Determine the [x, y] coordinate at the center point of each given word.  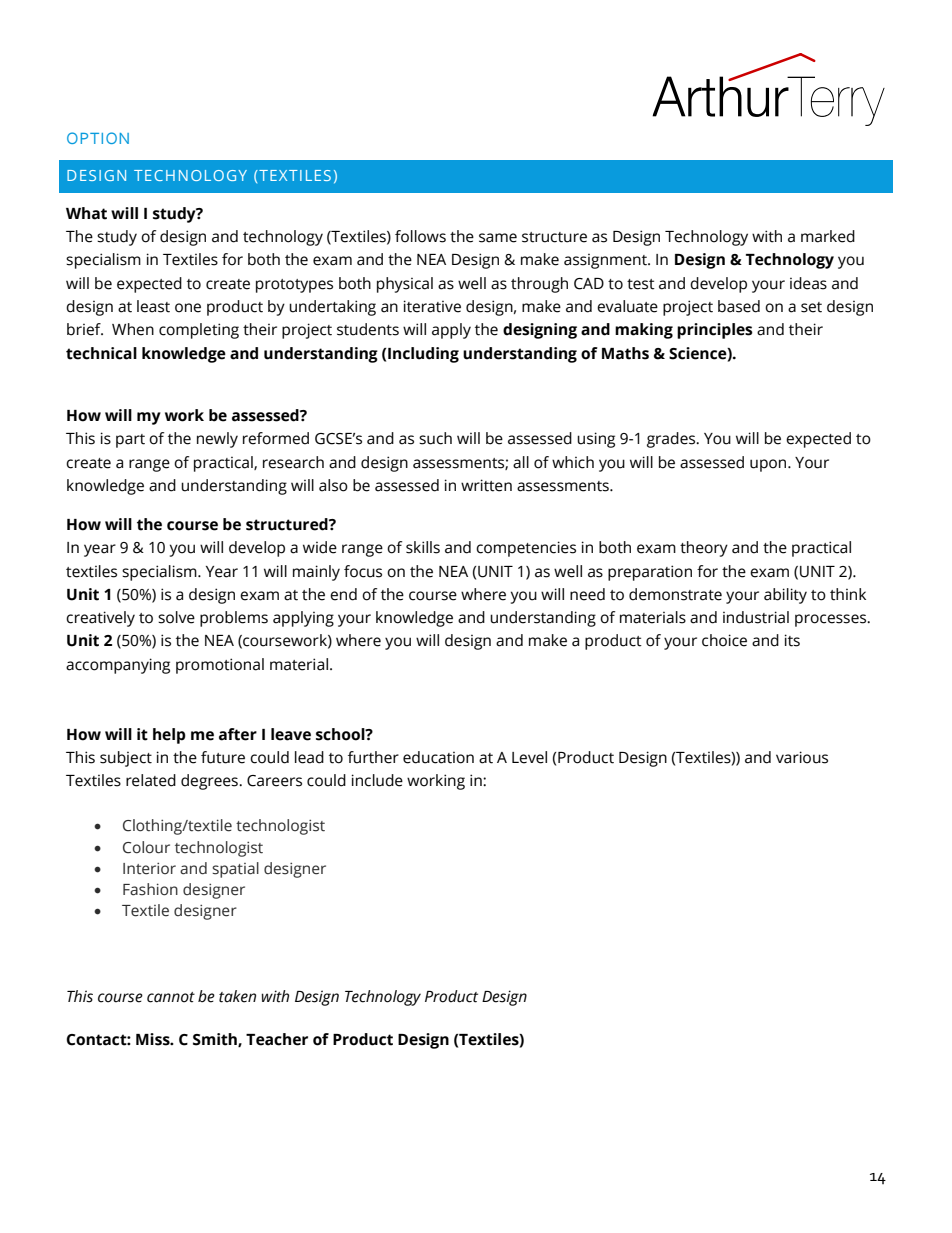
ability [785, 596]
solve [176, 617]
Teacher [277, 1039]
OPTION [98, 138]
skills [423, 547]
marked [828, 236]
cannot [171, 997]
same [498, 238]
